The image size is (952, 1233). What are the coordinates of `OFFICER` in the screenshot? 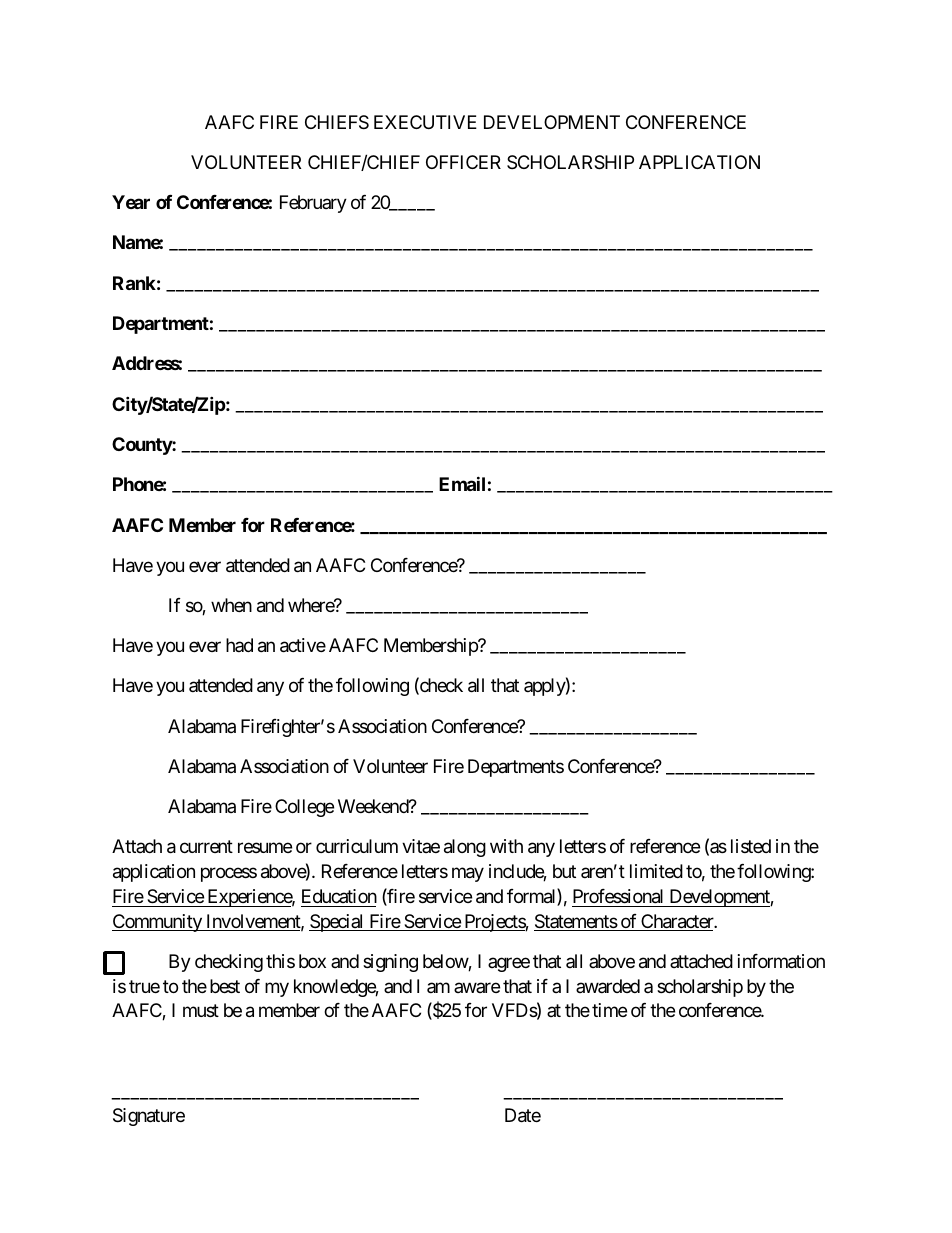 It's located at (463, 162).
